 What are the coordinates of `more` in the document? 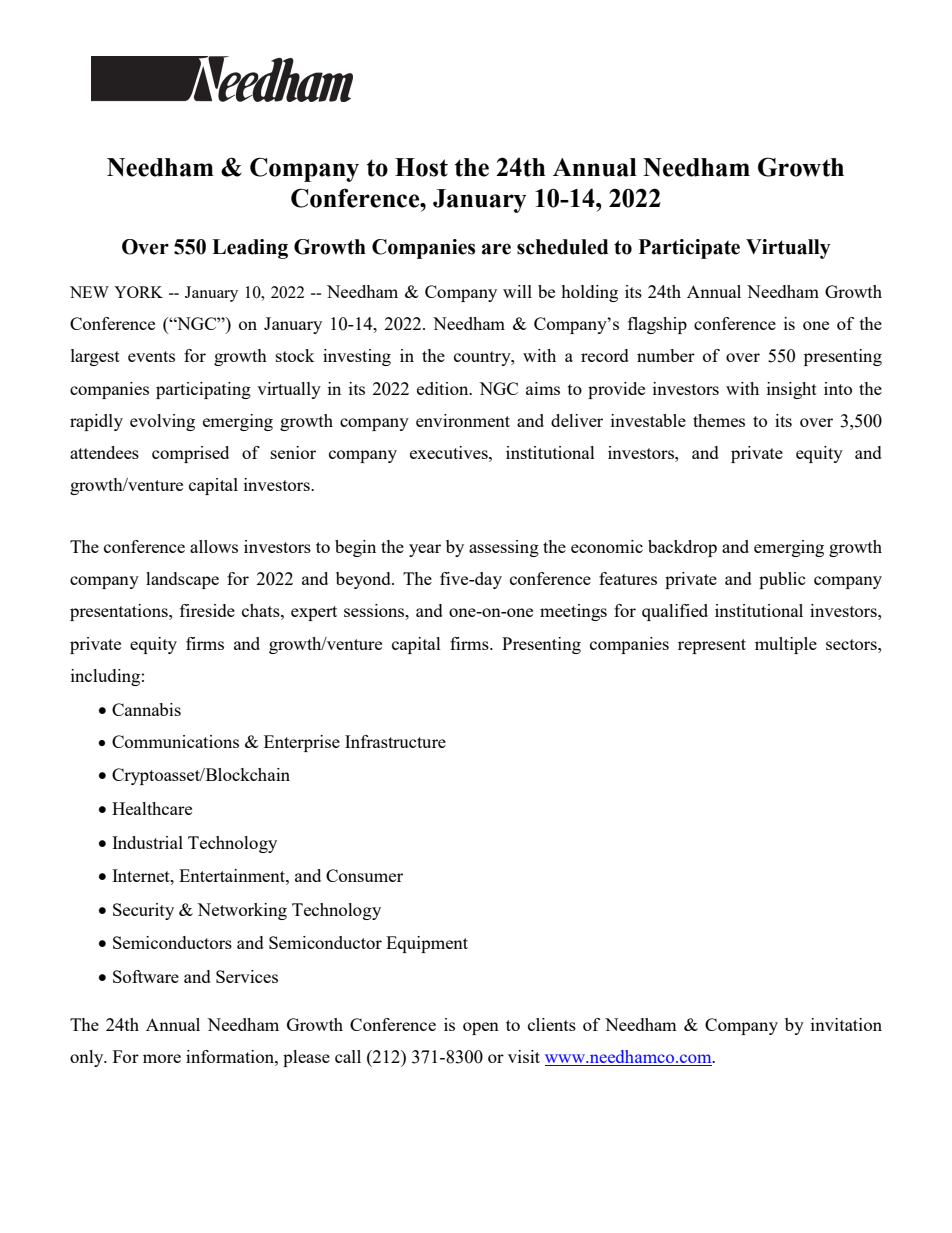 It's located at (162, 1058).
